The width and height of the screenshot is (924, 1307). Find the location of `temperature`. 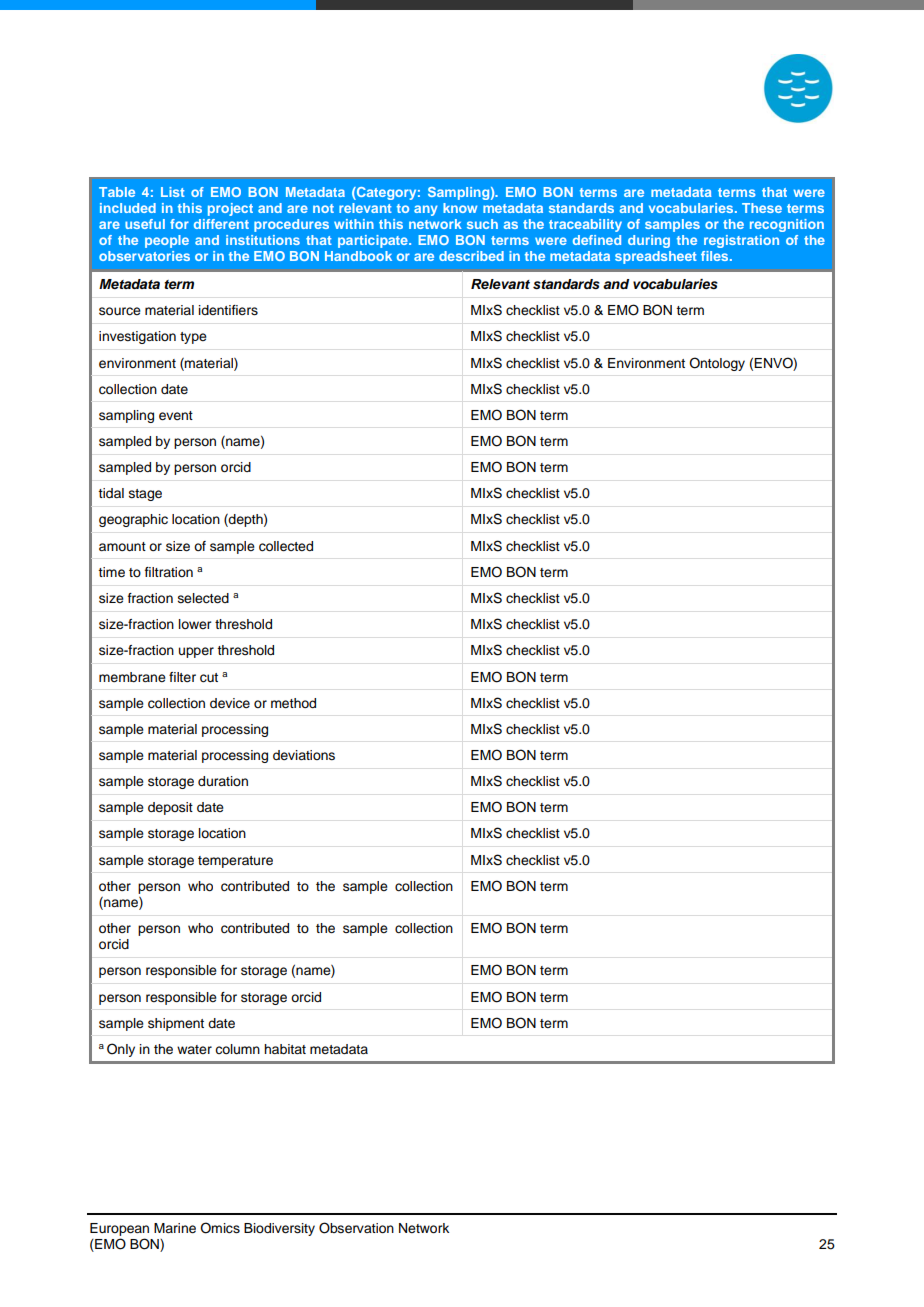

temperature is located at coordinates (235, 862).
